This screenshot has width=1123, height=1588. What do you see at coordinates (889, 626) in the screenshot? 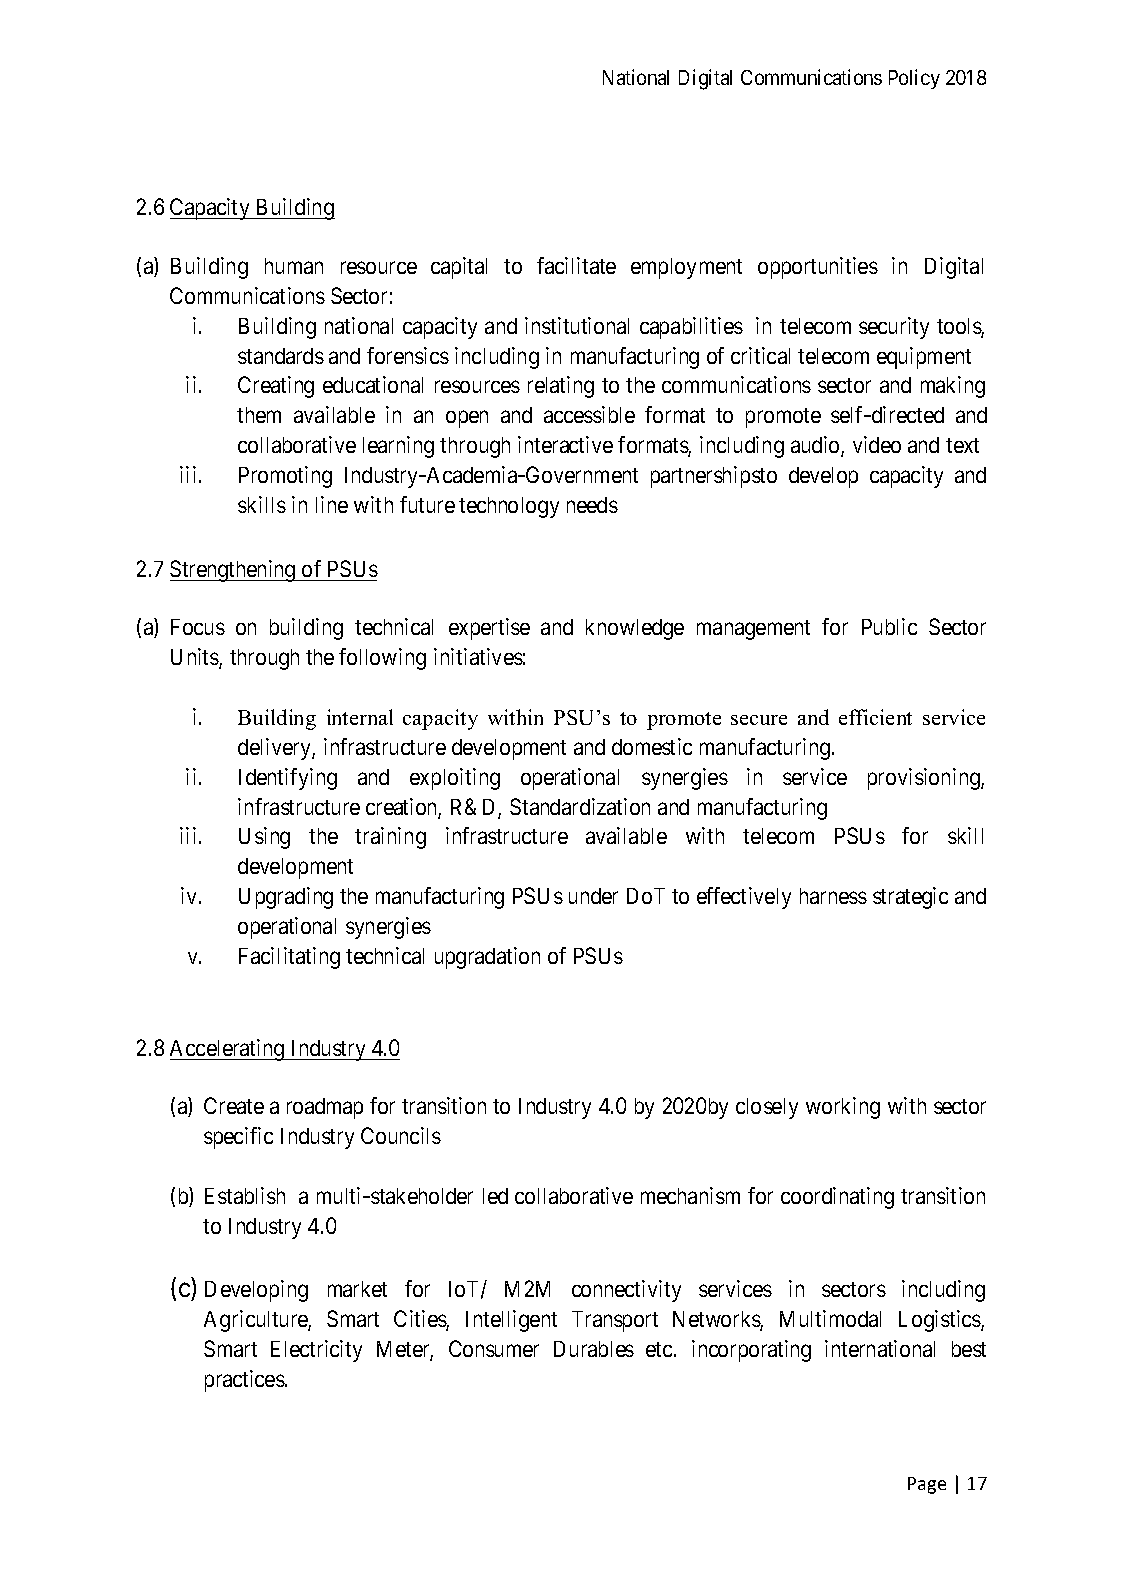
I see `Public` at bounding box center [889, 626].
